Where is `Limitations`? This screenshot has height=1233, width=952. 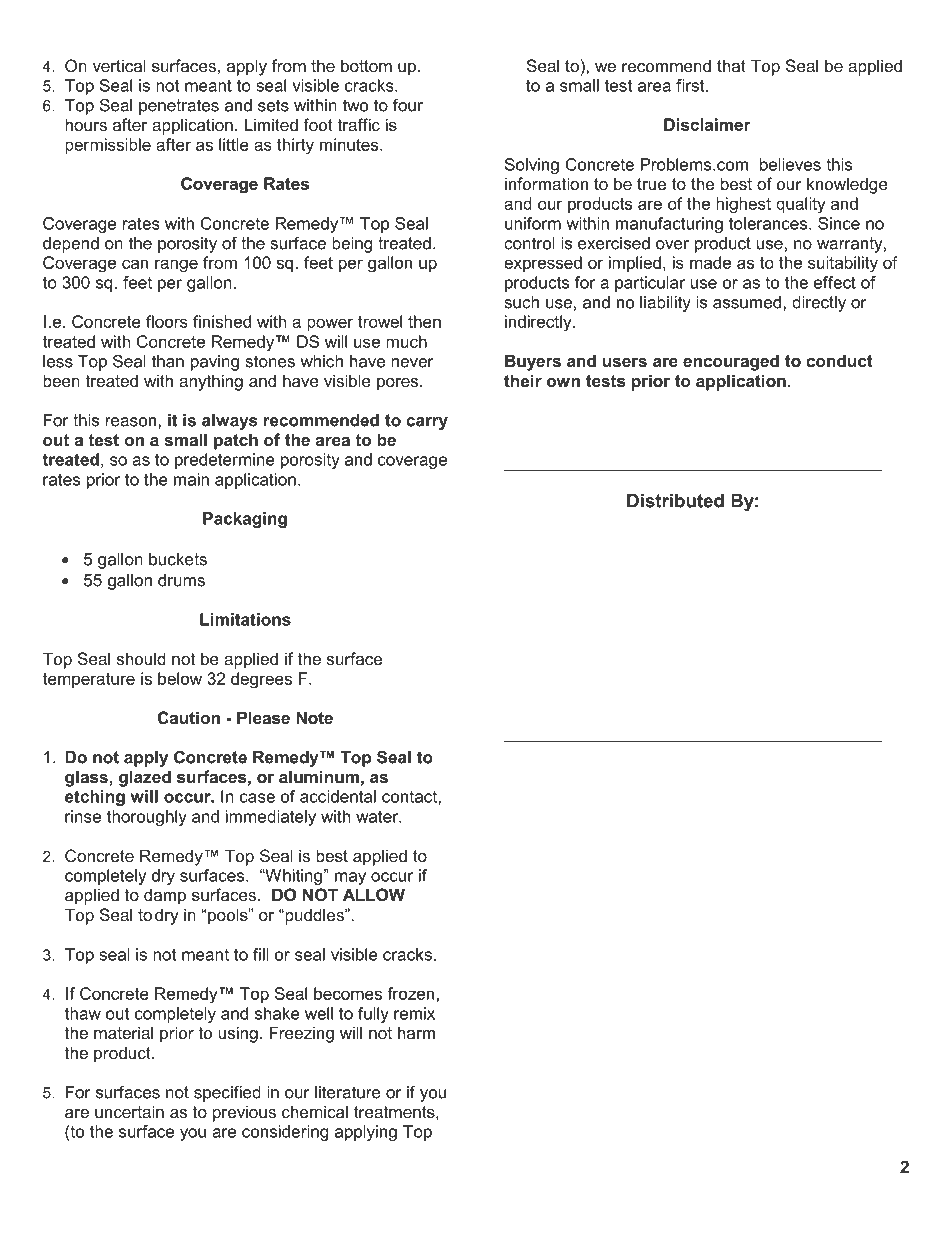
Limitations is located at coordinates (245, 619).
